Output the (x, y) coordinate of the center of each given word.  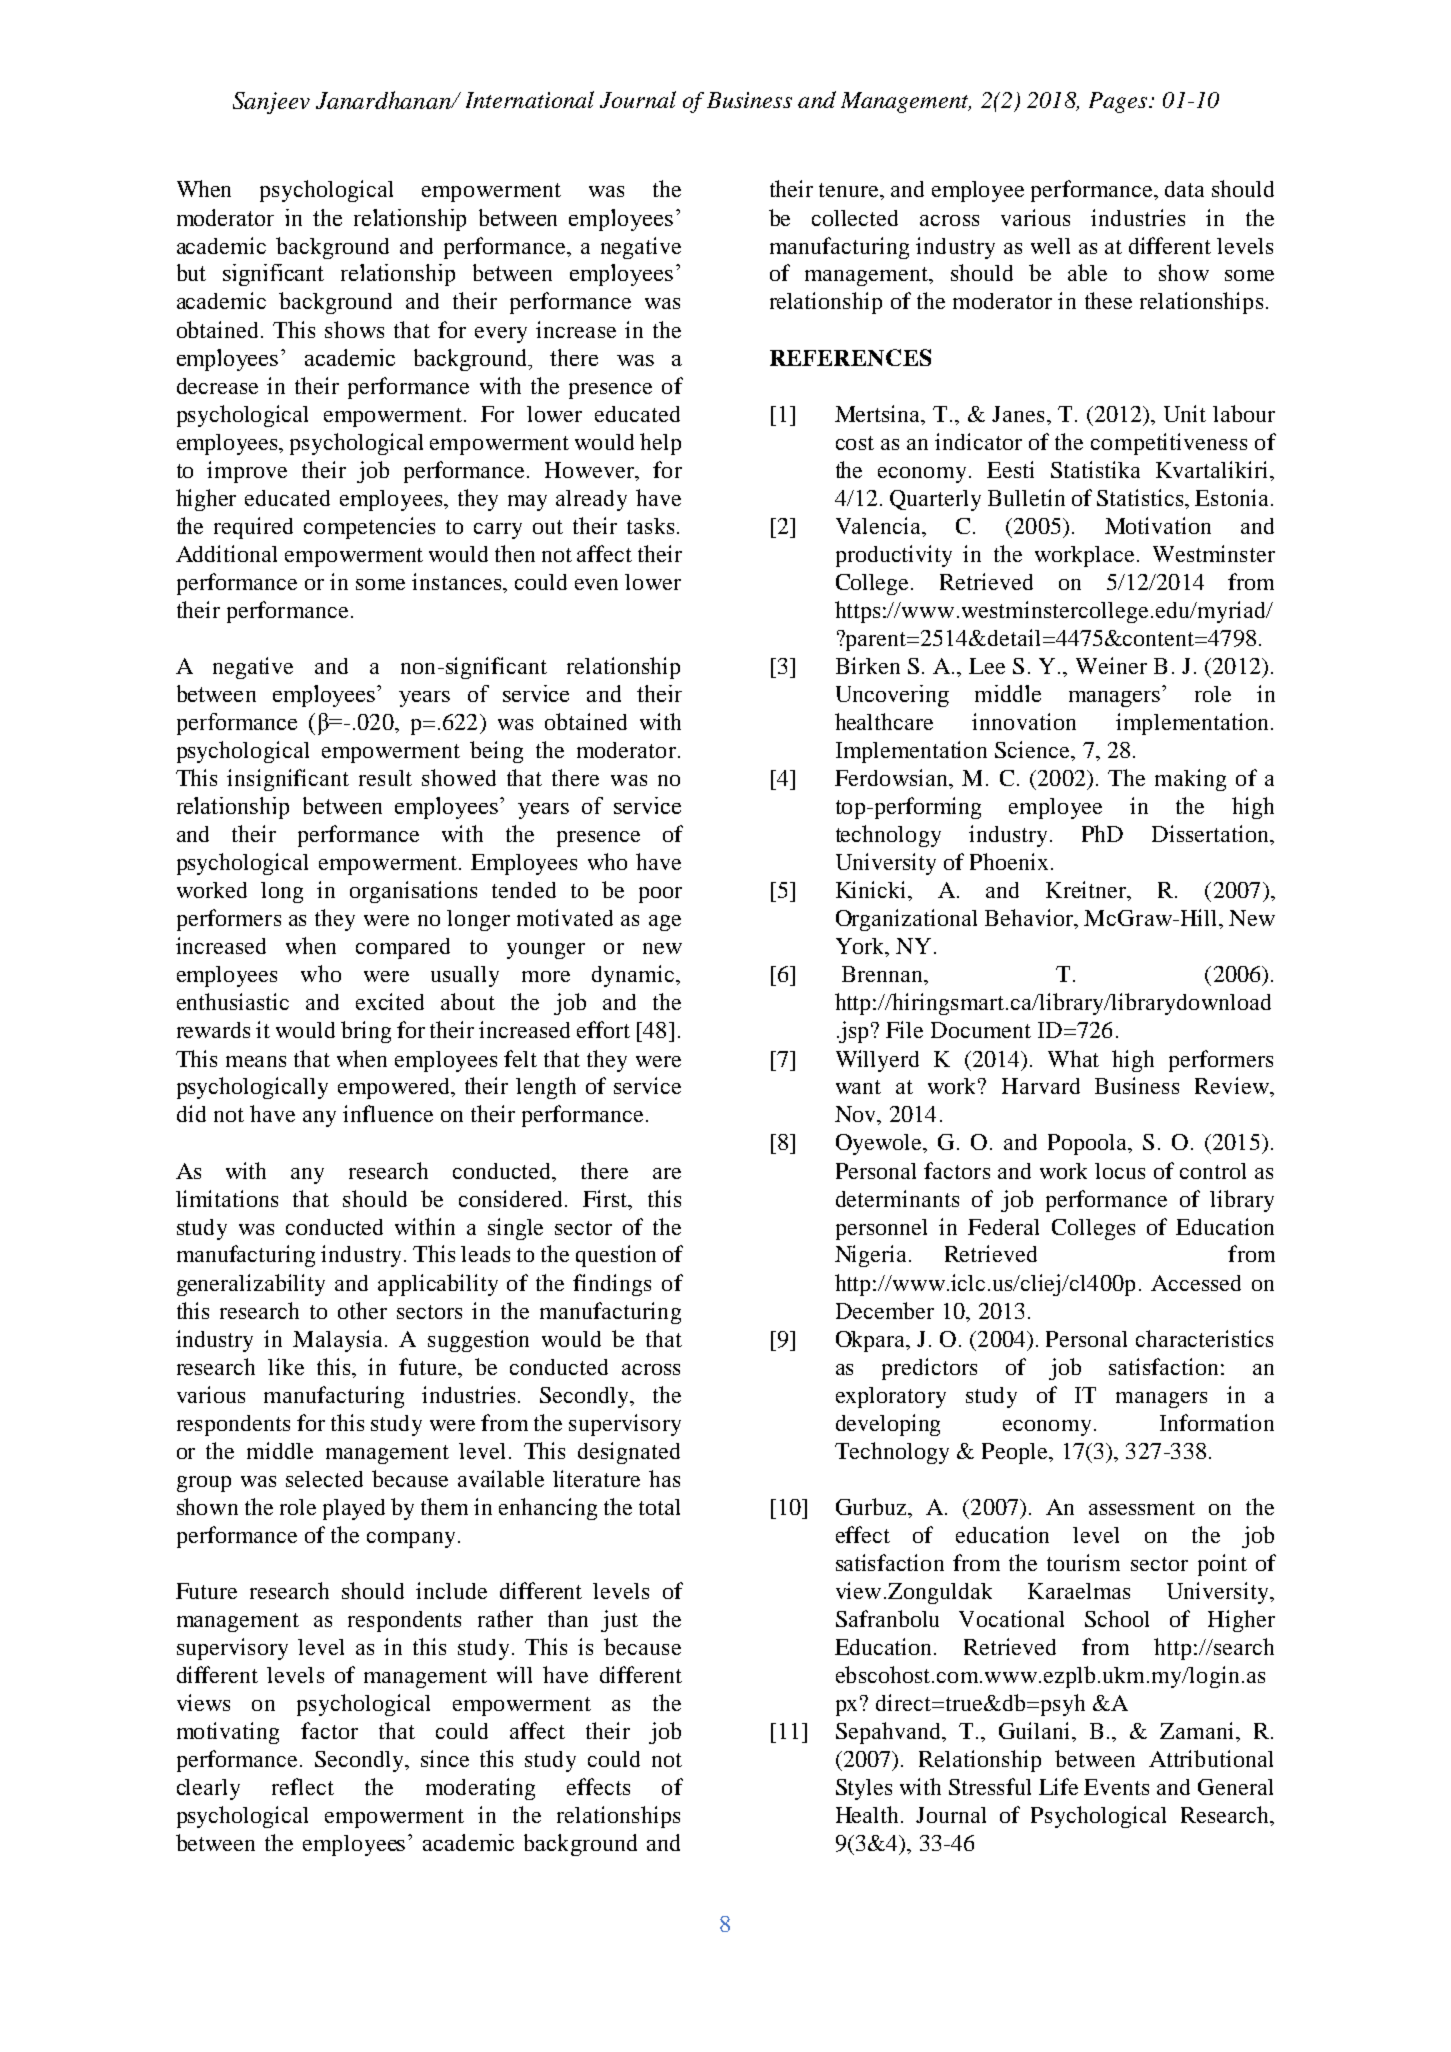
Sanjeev (271, 103)
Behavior (1030, 919)
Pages (1119, 102)
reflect (303, 1786)
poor (660, 895)
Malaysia (339, 1341)
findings (612, 1285)
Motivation (1158, 525)
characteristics (1204, 1338)
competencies (369, 528)
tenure (850, 190)
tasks (650, 526)
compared (403, 948)
